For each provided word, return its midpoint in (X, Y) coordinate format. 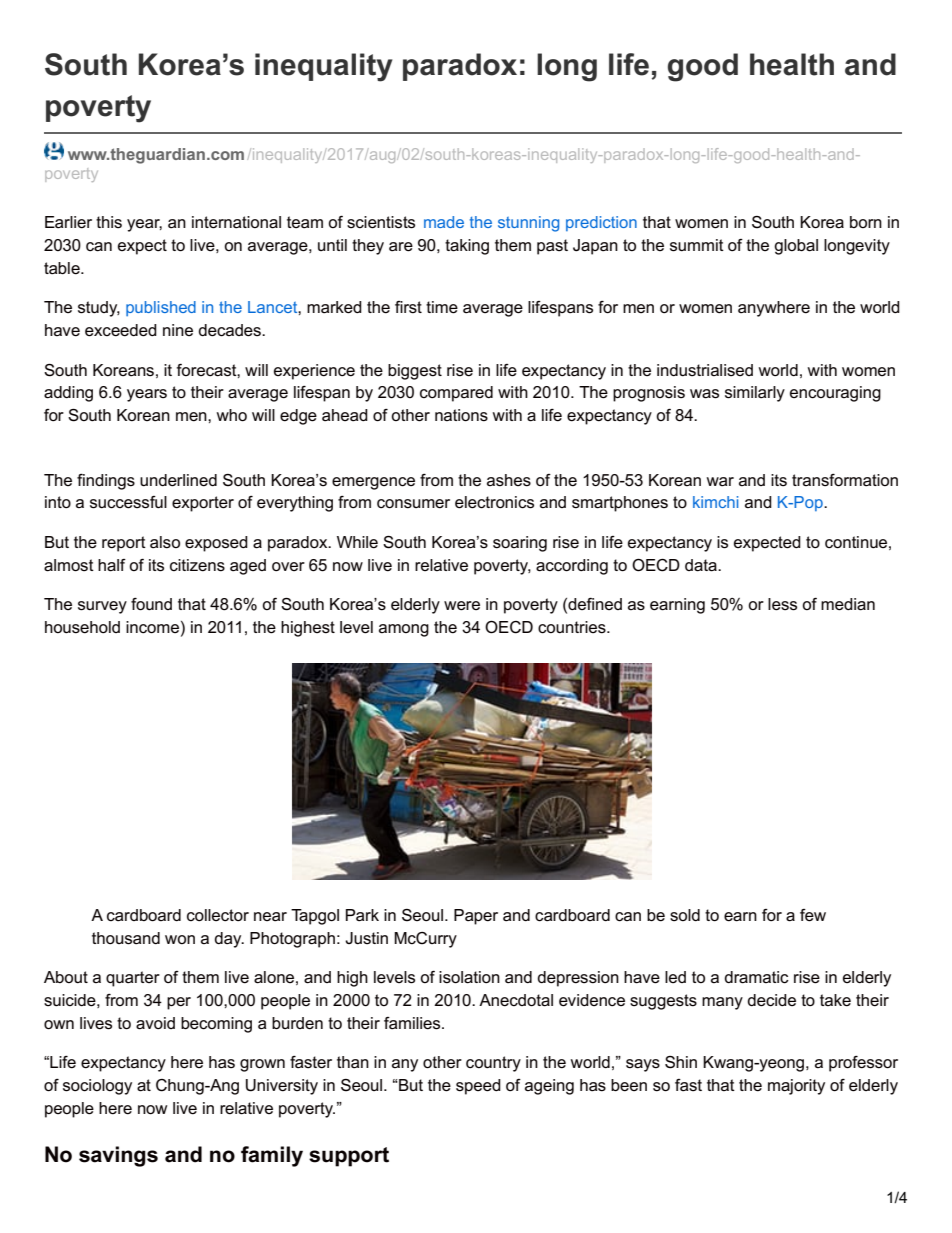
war (720, 482)
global (796, 247)
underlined (178, 480)
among (404, 630)
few (813, 915)
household (82, 627)
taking (467, 247)
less (782, 604)
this (109, 222)
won (180, 939)
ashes (509, 480)
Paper (476, 917)
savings (118, 1156)
